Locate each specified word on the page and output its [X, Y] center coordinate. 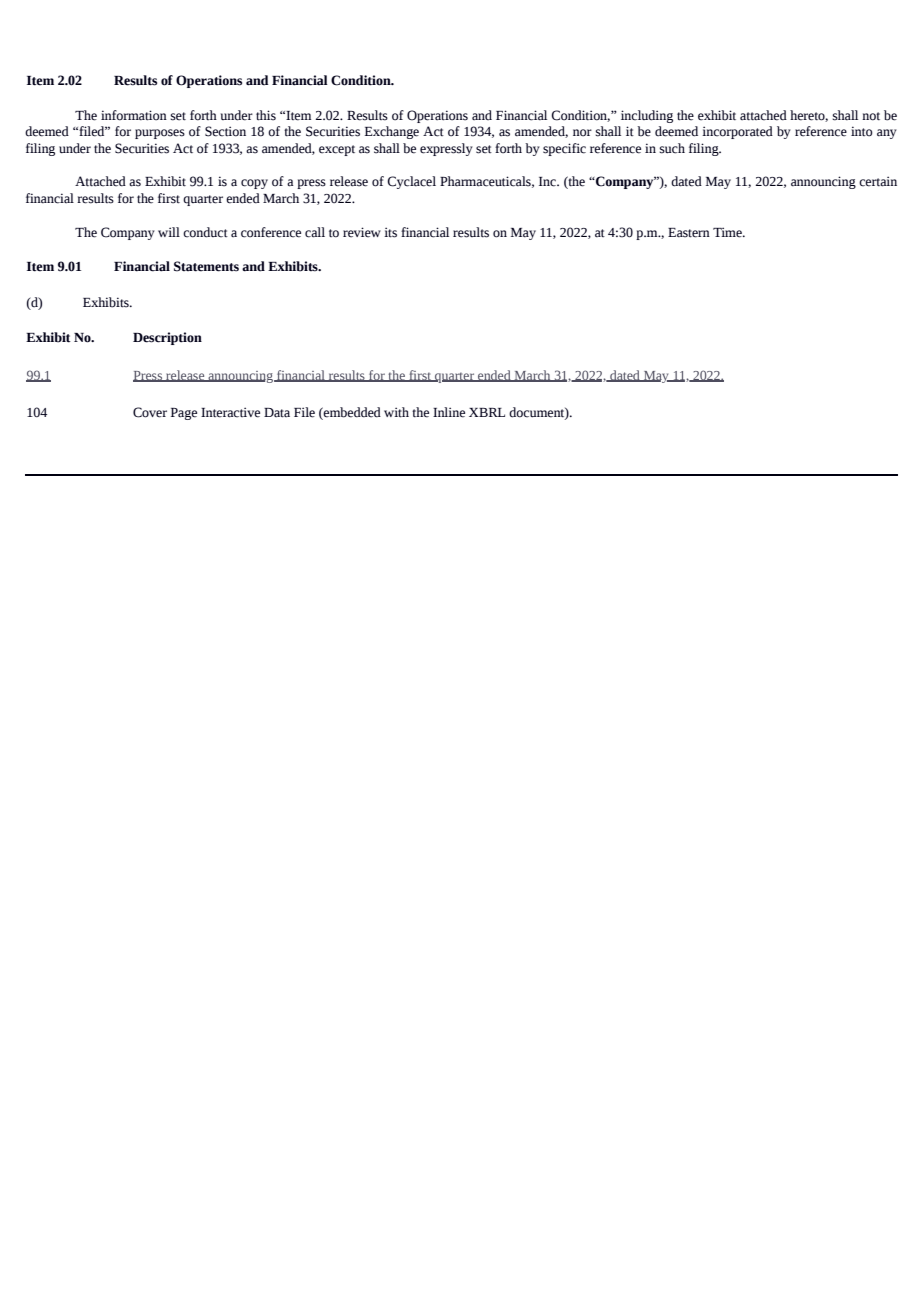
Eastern [689, 233]
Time [728, 232]
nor [582, 133]
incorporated [737, 132]
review [362, 232]
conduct [205, 232]
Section [225, 131]
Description [167, 338]
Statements [206, 266]
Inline [449, 412]
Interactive [230, 412]
